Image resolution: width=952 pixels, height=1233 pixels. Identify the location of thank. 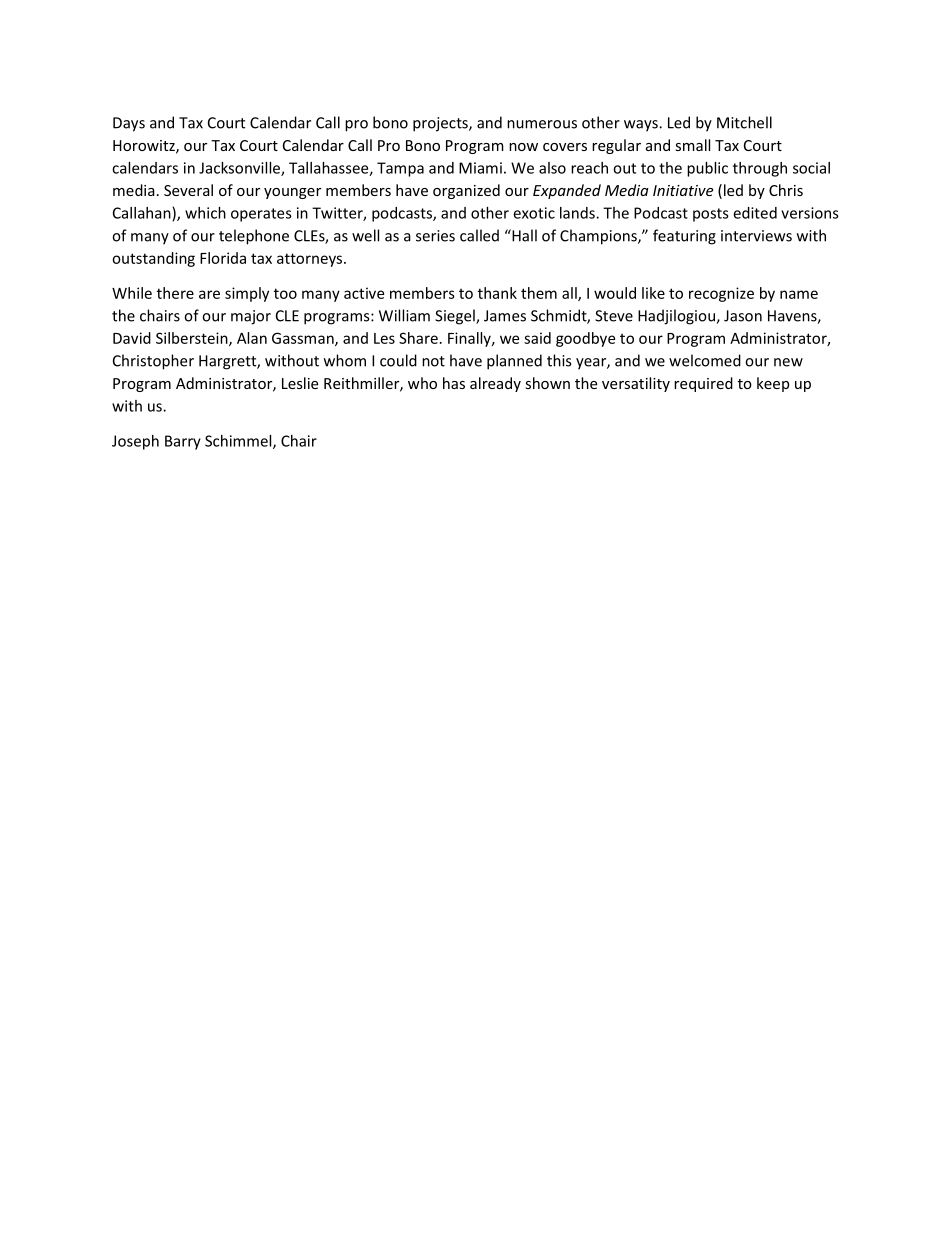
(497, 293).
